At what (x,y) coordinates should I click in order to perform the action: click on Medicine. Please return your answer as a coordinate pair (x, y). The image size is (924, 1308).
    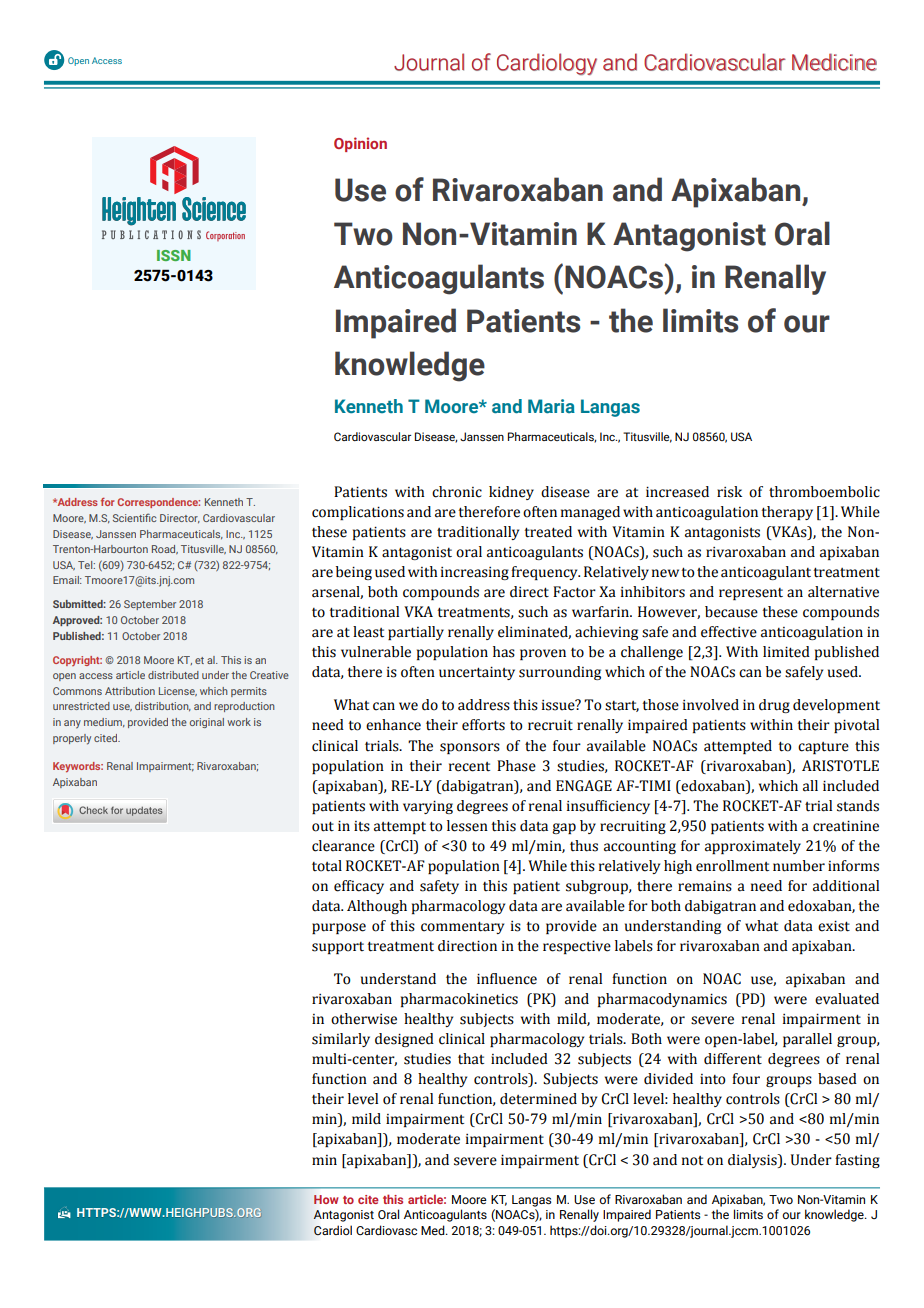
    Looking at the image, I should click on (834, 62).
